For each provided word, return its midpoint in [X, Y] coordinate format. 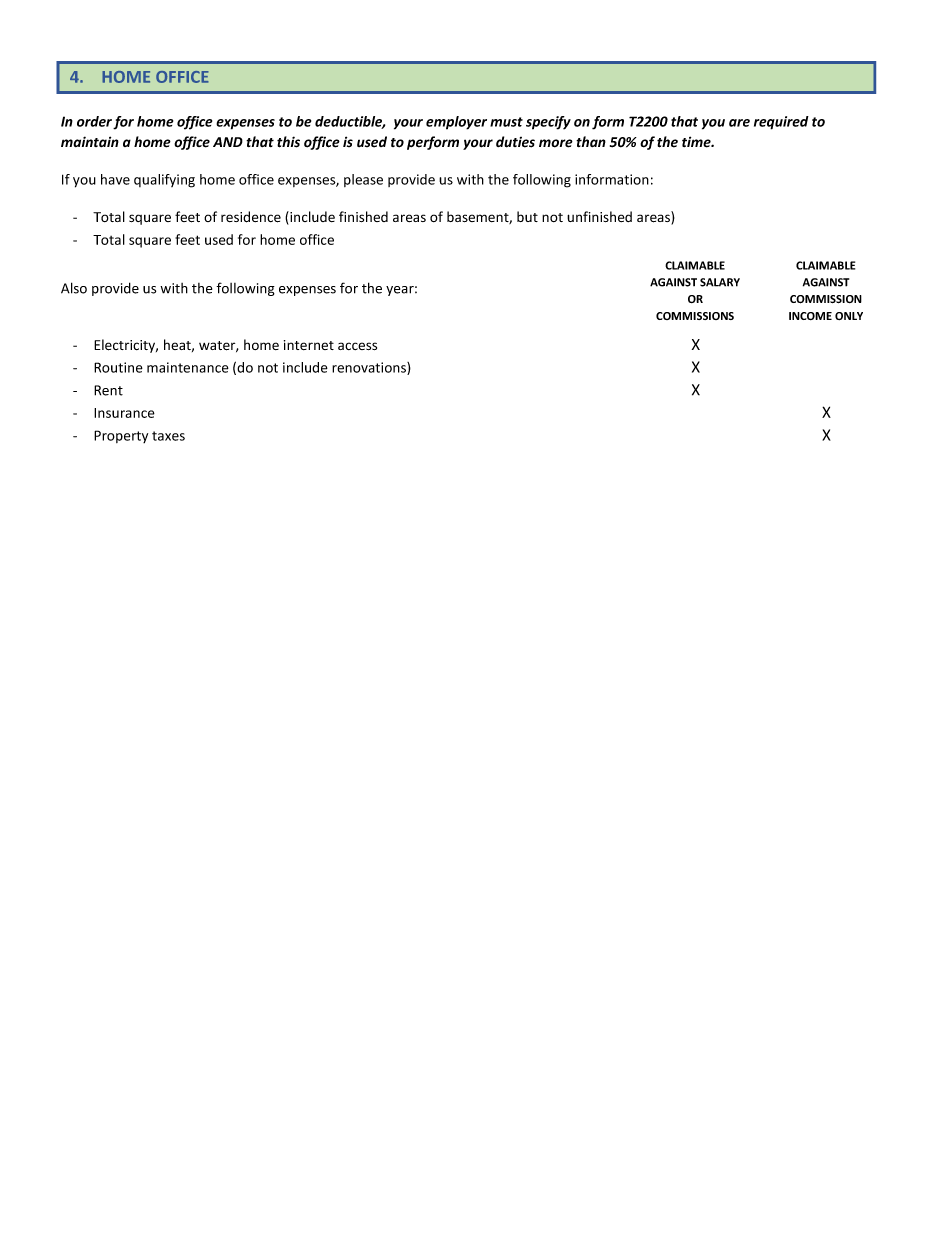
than [591, 141]
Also [74, 288]
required [781, 123]
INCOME [810, 316]
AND [228, 142]
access [357, 346]
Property [121, 436]
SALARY [720, 282]
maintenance [188, 367]
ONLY [849, 316]
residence [251, 217]
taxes [168, 436]
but [527, 216]
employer [456, 123]
